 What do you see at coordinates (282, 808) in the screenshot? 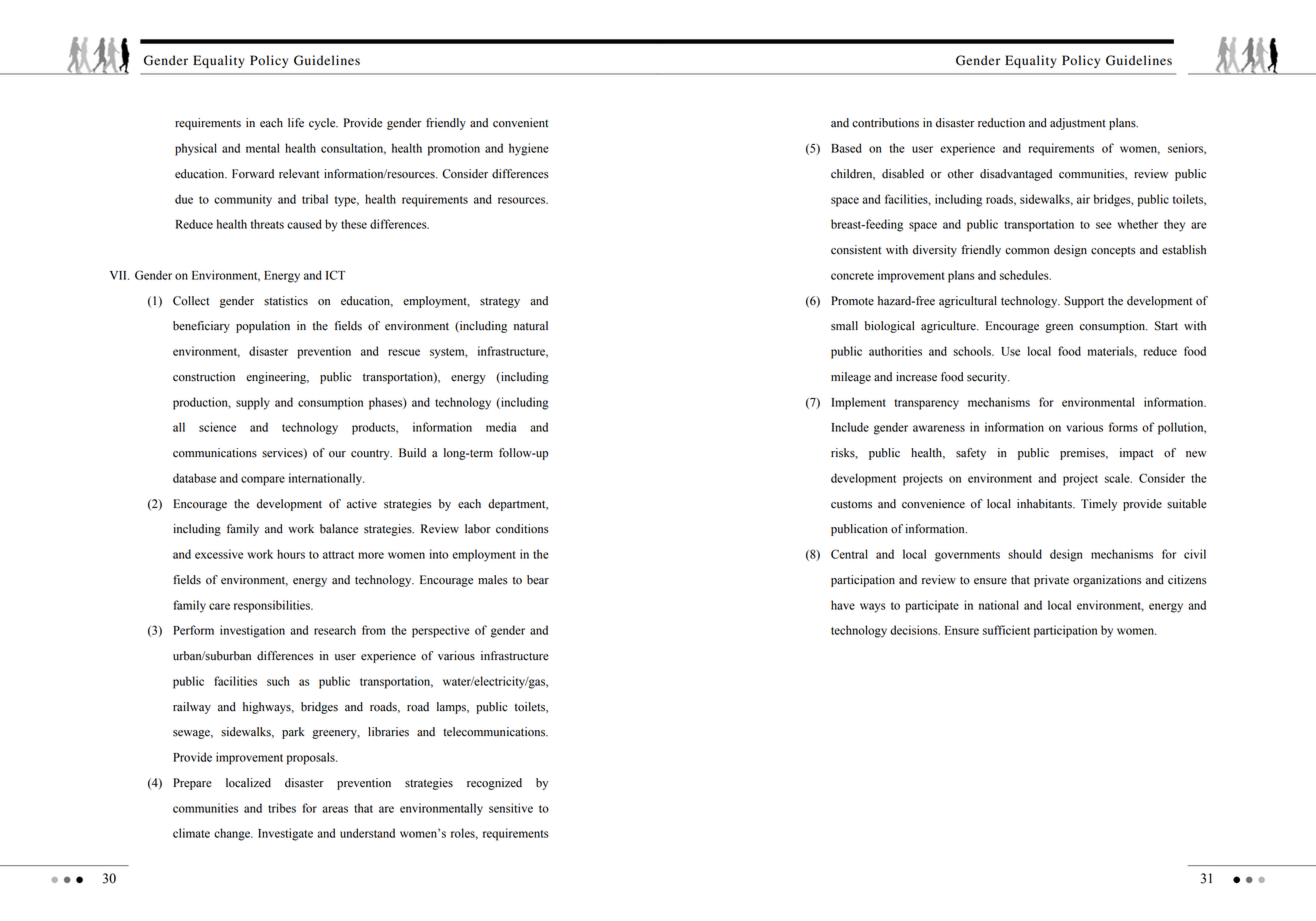
I see `tribes` at bounding box center [282, 808].
